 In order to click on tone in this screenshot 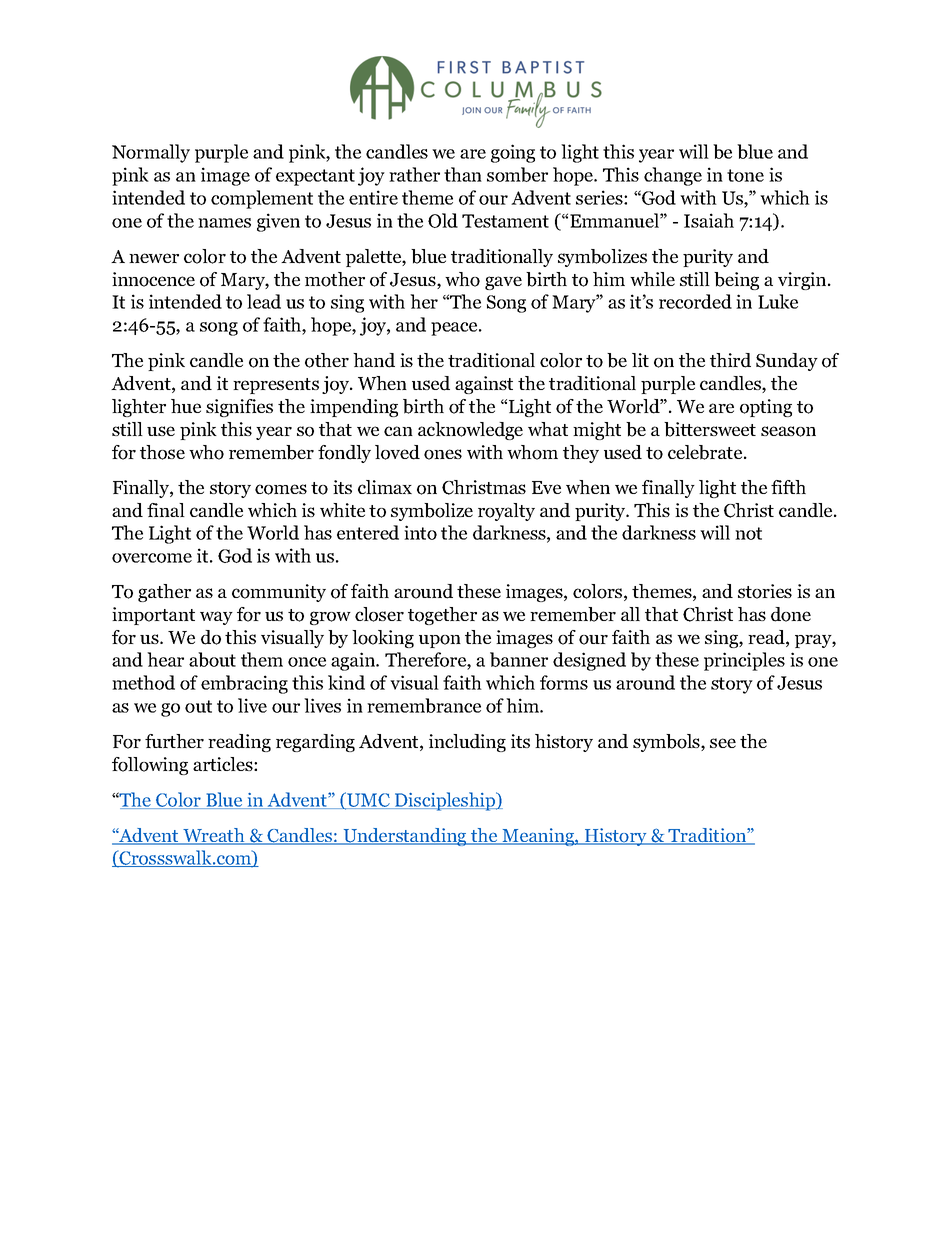, I will do `click(745, 175)`.
